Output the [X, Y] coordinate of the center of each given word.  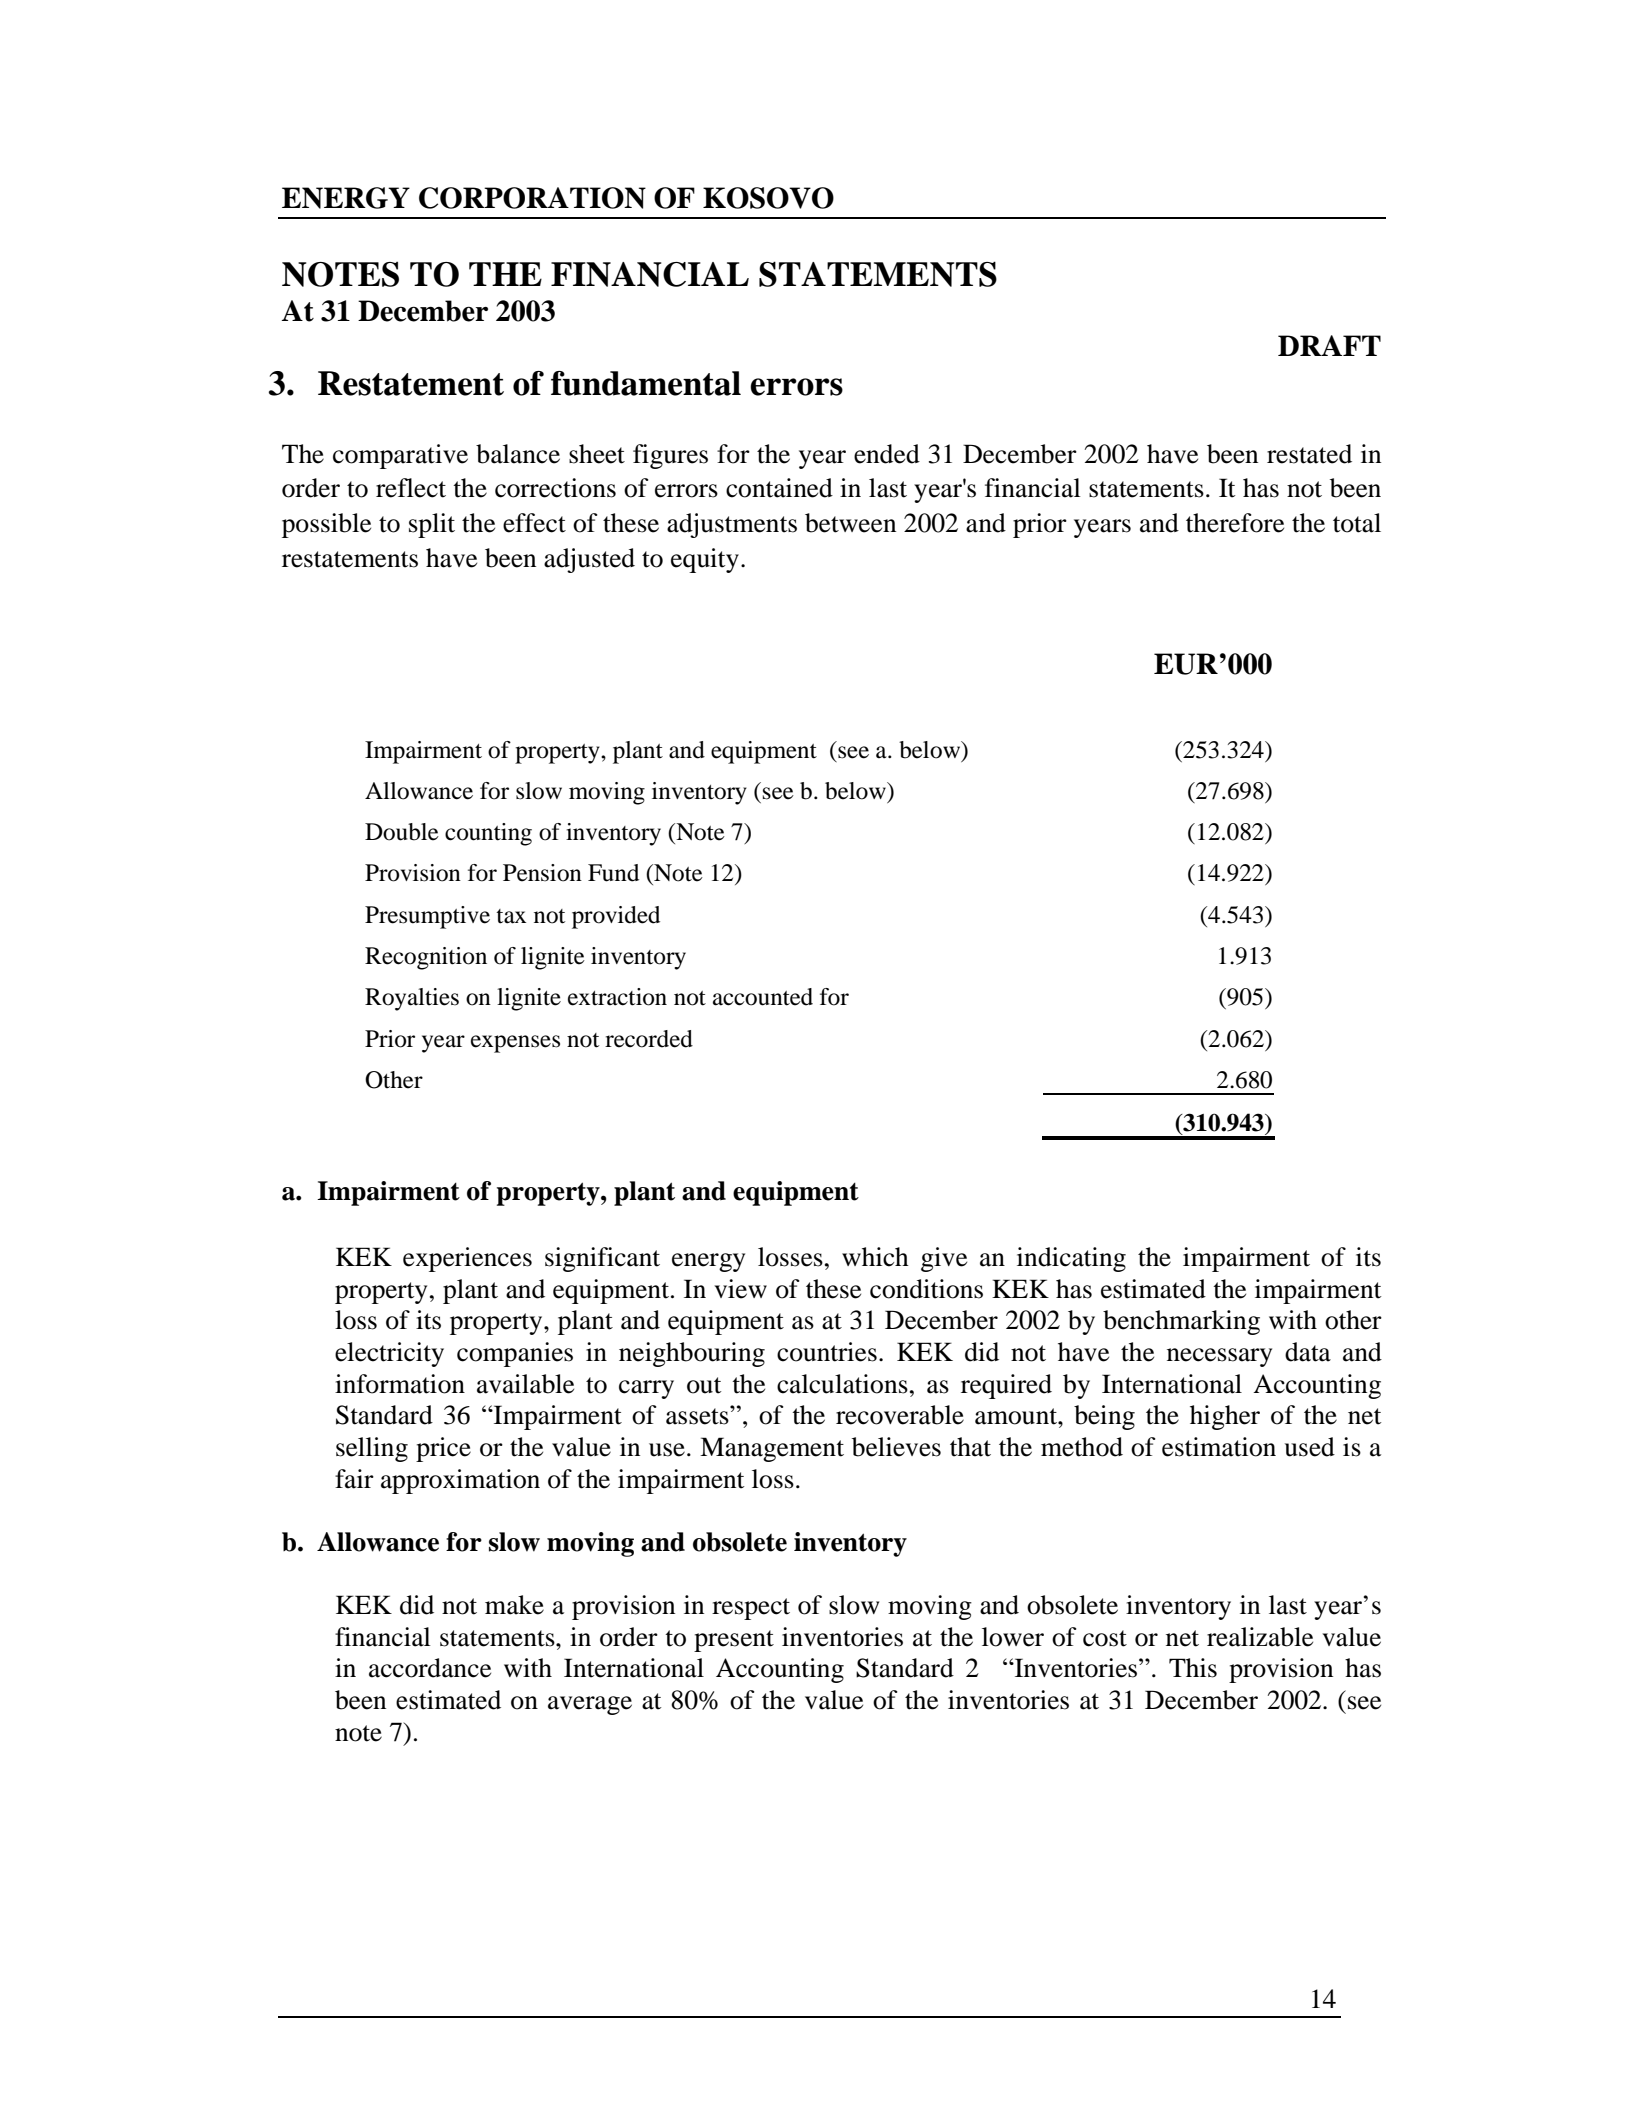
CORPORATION [532, 198]
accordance [430, 1668]
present [734, 1641]
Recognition [426, 958]
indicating [1071, 1259]
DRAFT [1329, 345]
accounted [763, 997]
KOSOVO [768, 198]
